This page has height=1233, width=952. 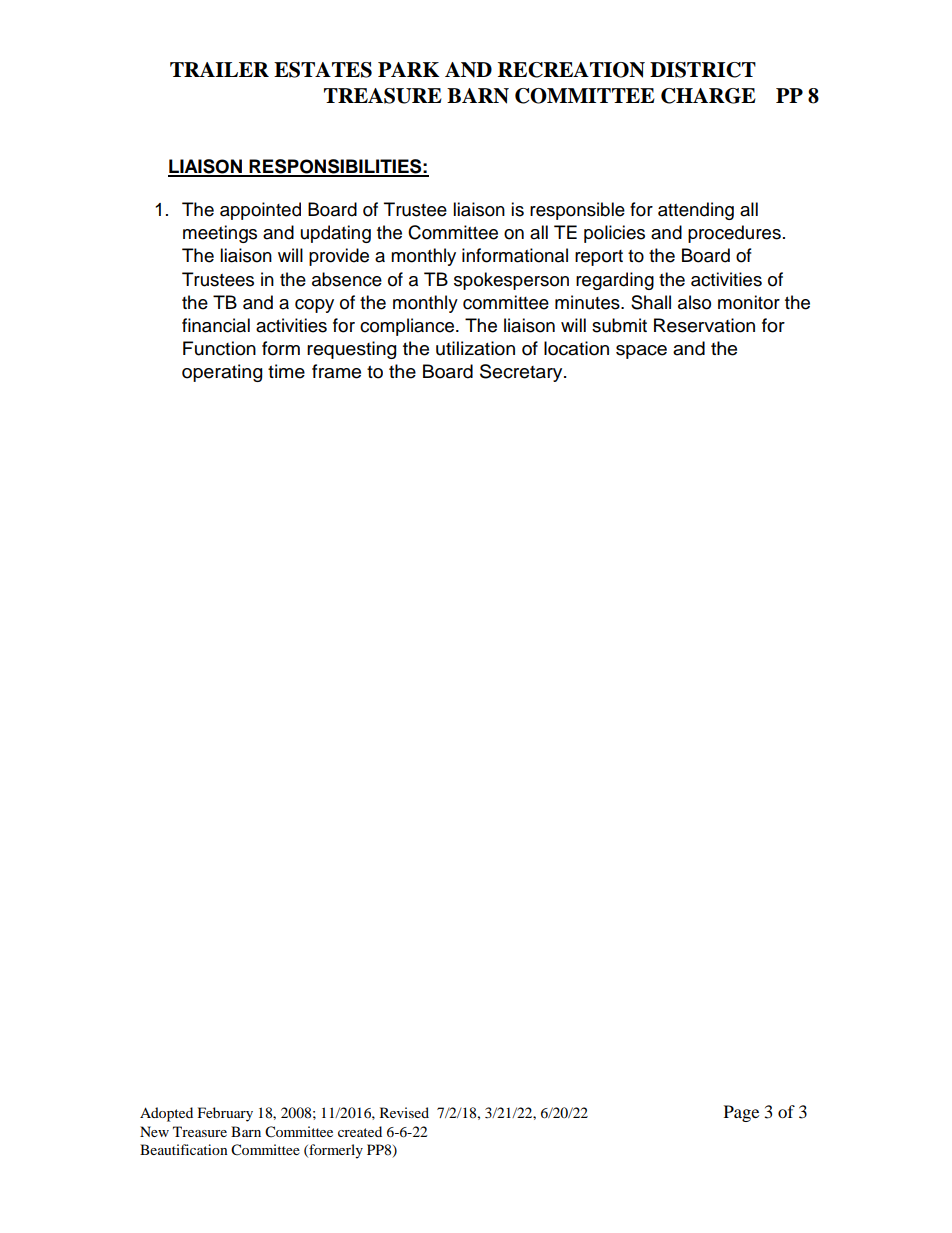 What do you see at coordinates (522, 373) in the page?
I see `Secretary` at bounding box center [522, 373].
